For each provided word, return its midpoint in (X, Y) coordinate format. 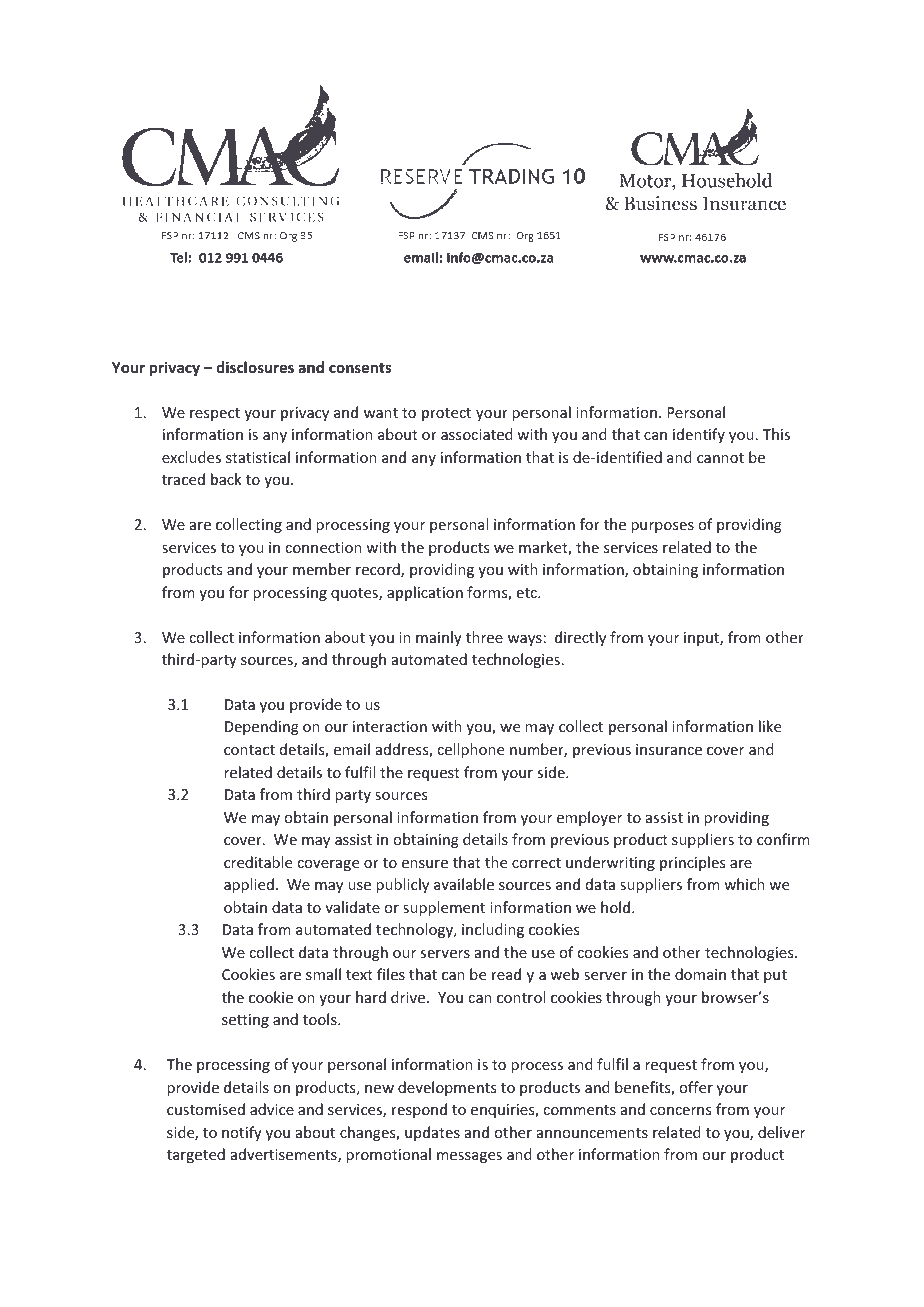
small (323, 974)
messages (469, 1157)
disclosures (255, 367)
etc (528, 593)
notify (242, 1133)
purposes (662, 527)
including (493, 930)
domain (700, 974)
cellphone (470, 750)
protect (446, 414)
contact (249, 750)
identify (699, 435)
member (322, 569)
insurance (669, 749)
